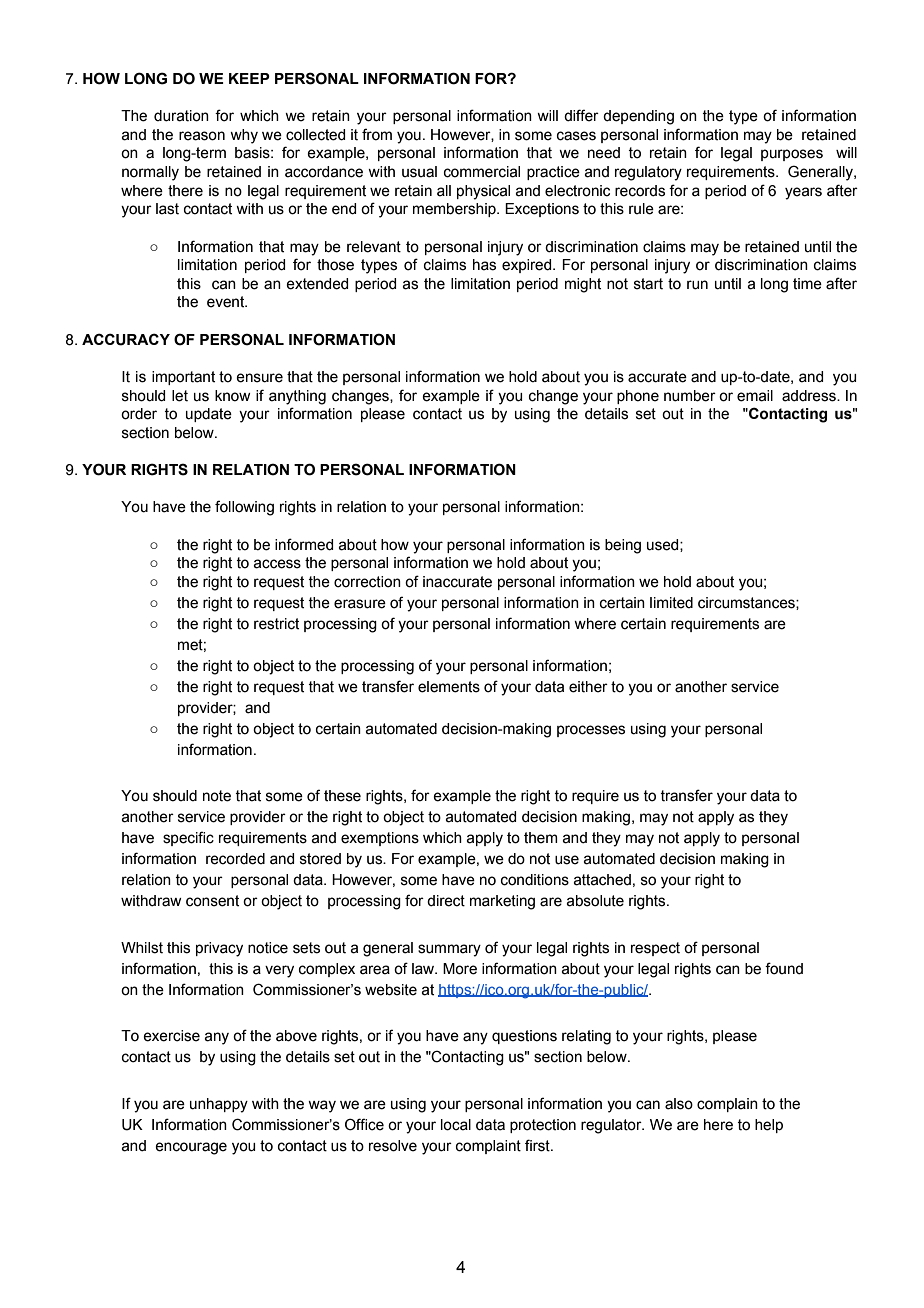 Image resolution: width=924 pixels, height=1308 pixels. What do you see at coordinates (181, 116) in the screenshot?
I see `duration` at bounding box center [181, 116].
